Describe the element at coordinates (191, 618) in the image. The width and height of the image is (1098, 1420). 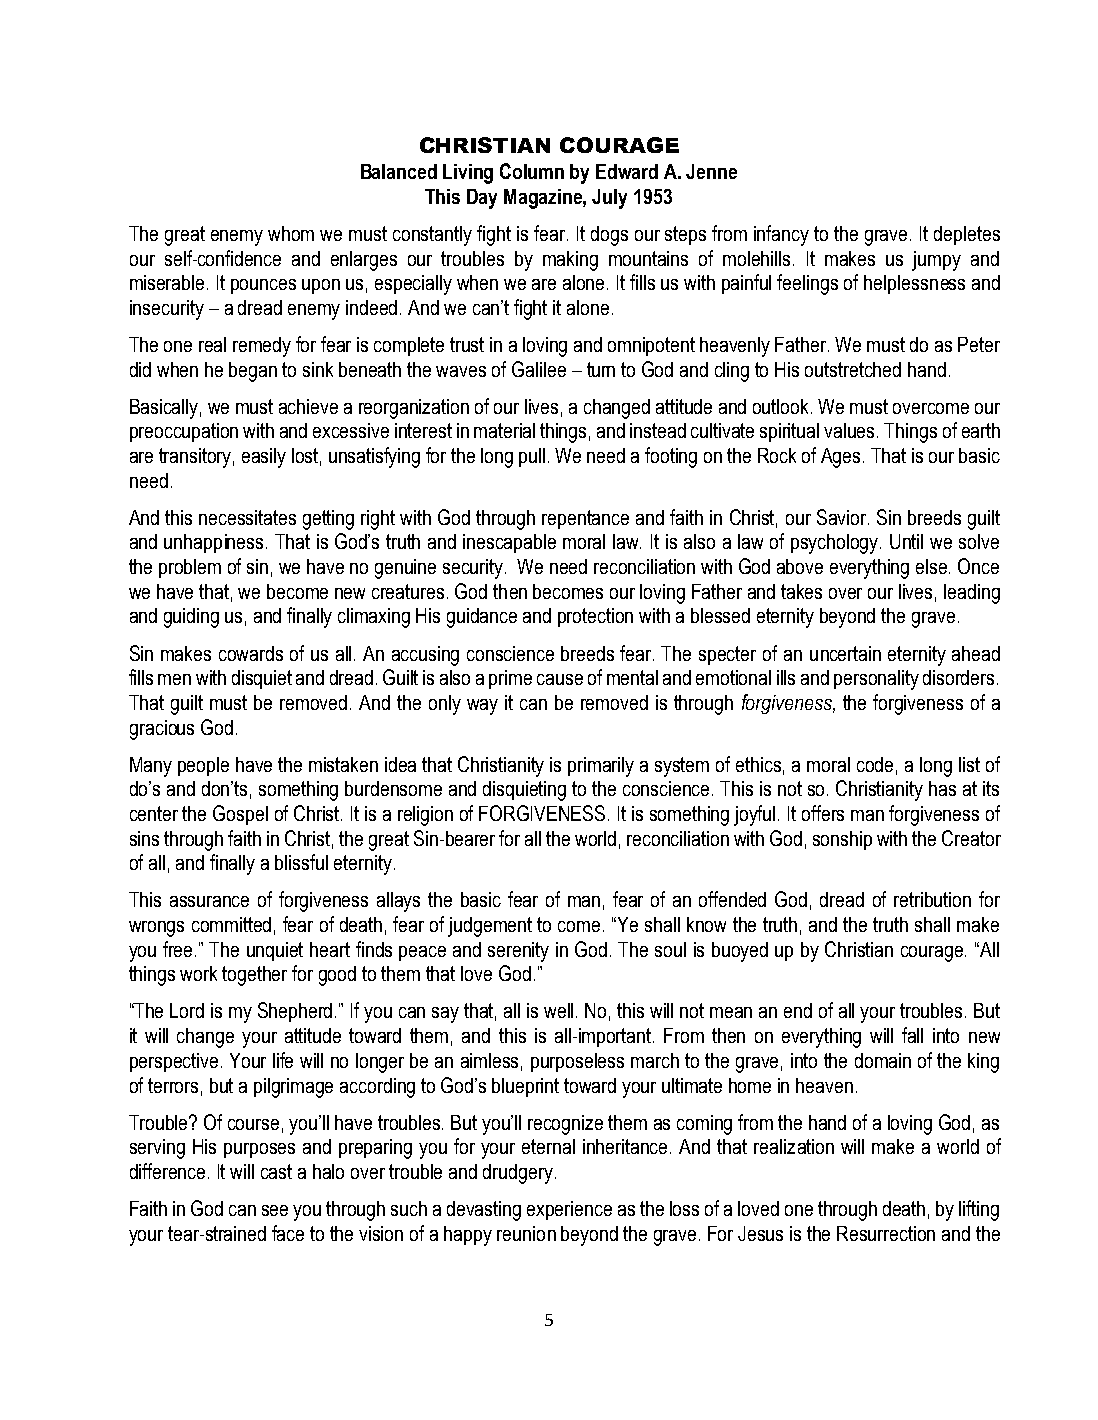
I see `guiding` at that location.
